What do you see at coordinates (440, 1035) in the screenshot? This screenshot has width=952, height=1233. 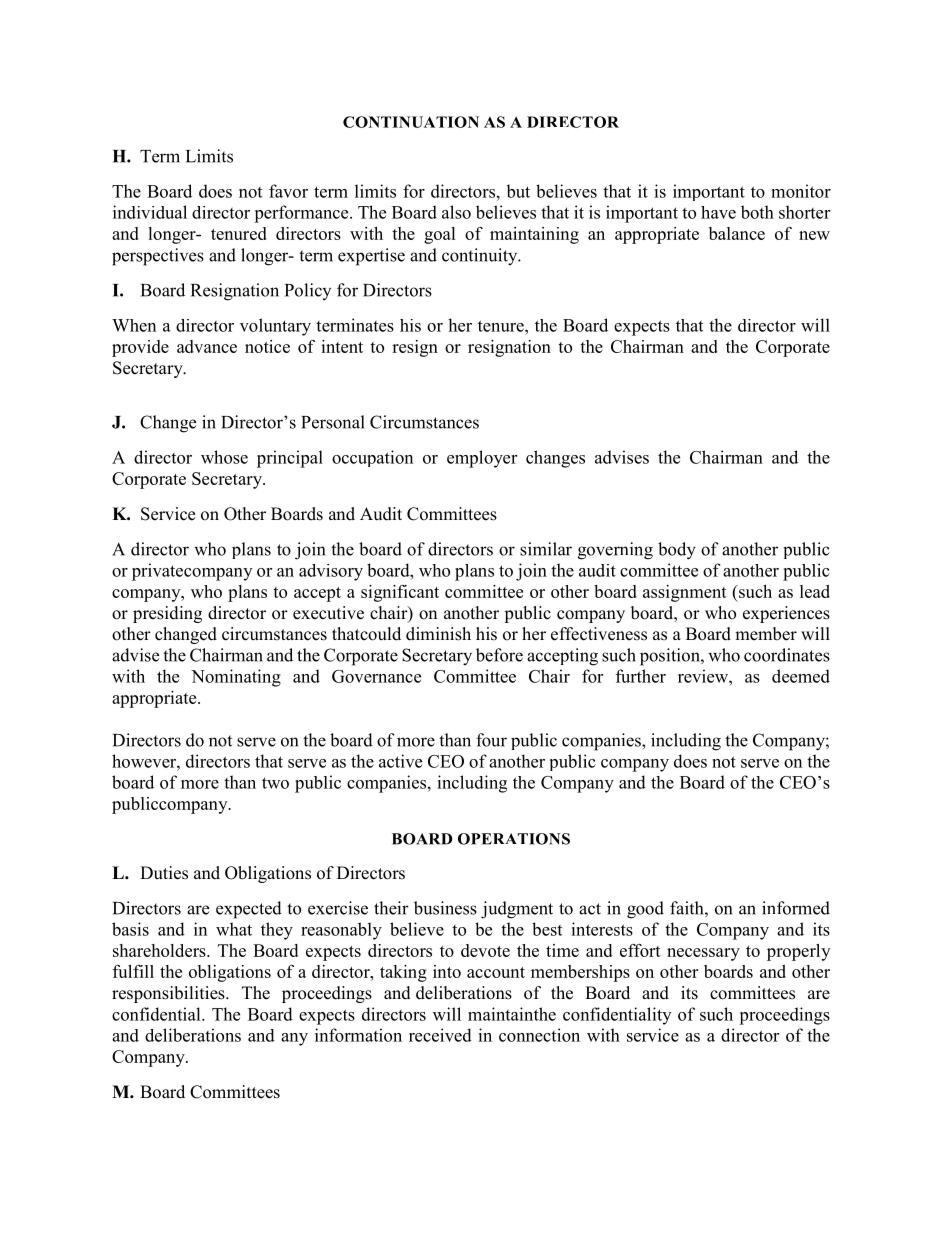 I see `received` at bounding box center [440, 1035].
